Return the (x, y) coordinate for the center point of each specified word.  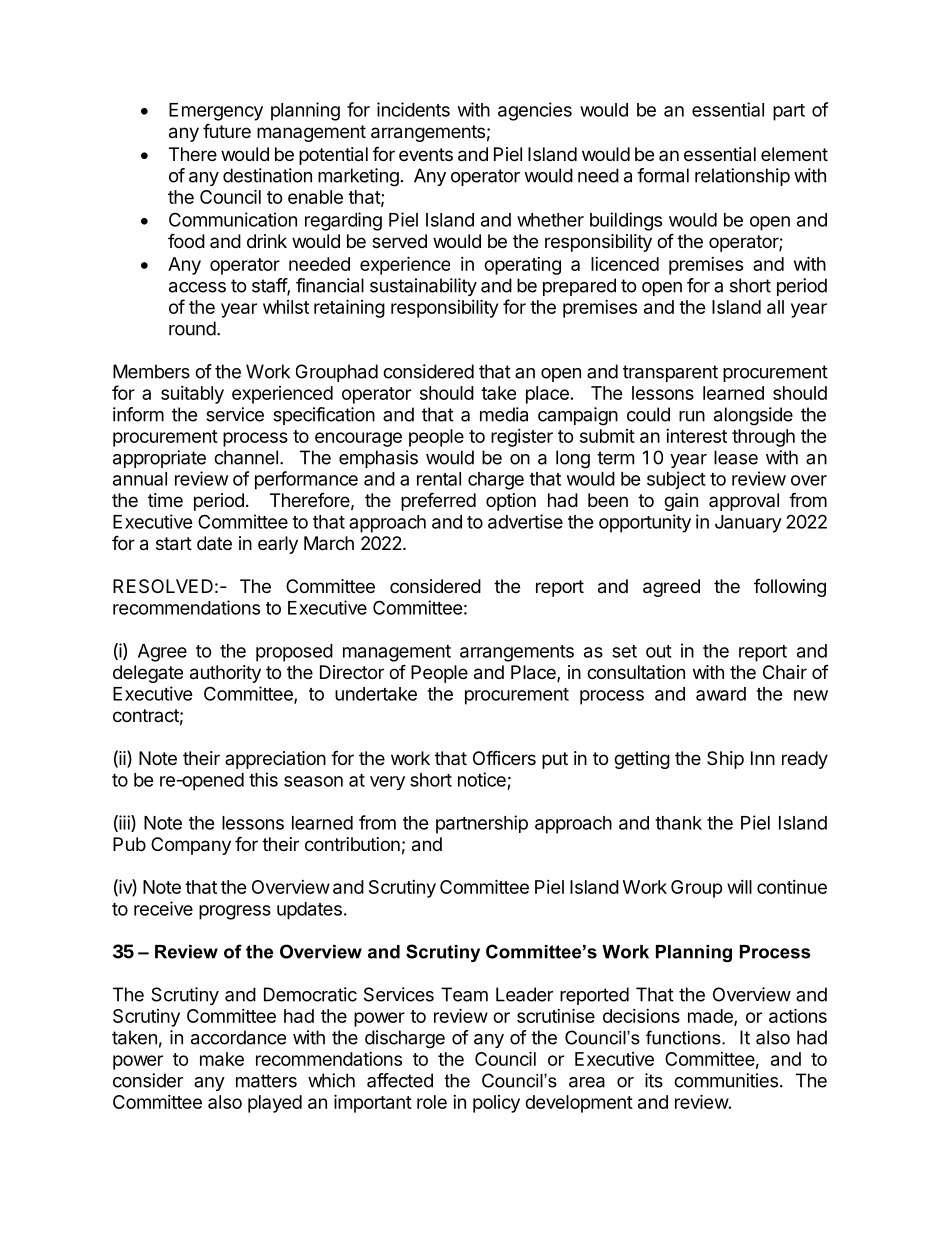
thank (678, 823)
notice (482, 779)
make (222, 1059)
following (790, 588)
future (227, 130)
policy (496, 1104)
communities (726, 1080)
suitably (192, 395)
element (794, 154)
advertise (525, 521)
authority (225, 674)
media (504, 414)
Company (191, 846)
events (426, 154)
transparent (670, 373)
